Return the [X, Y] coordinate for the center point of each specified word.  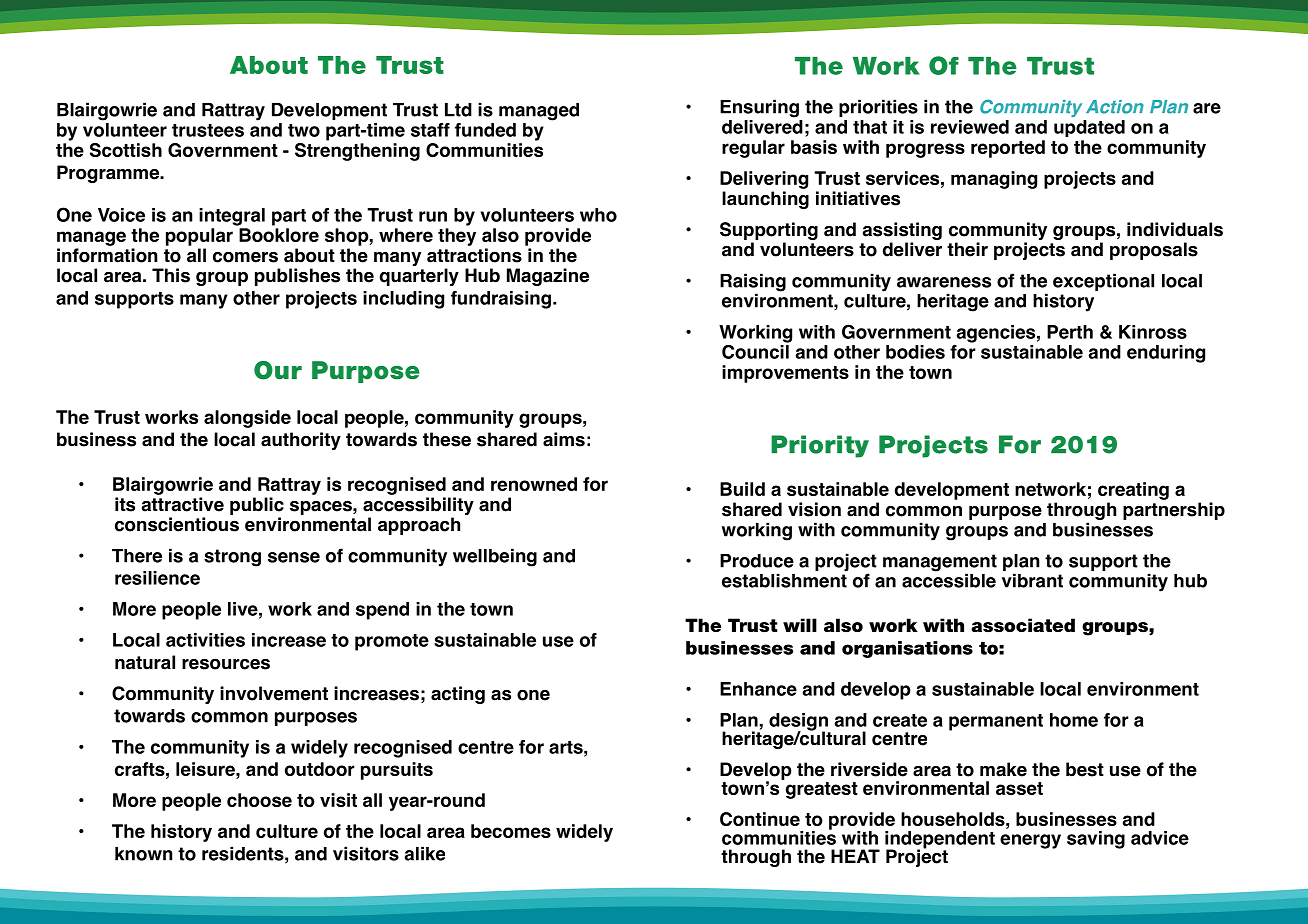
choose [259, 800]
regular [753, 149]
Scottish [126, 150]
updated [1089, 128]
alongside [247, 419]
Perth [1070, 332]
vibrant [1032, 580]
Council [756, 350]
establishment [784, 579]
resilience [157, 578]
